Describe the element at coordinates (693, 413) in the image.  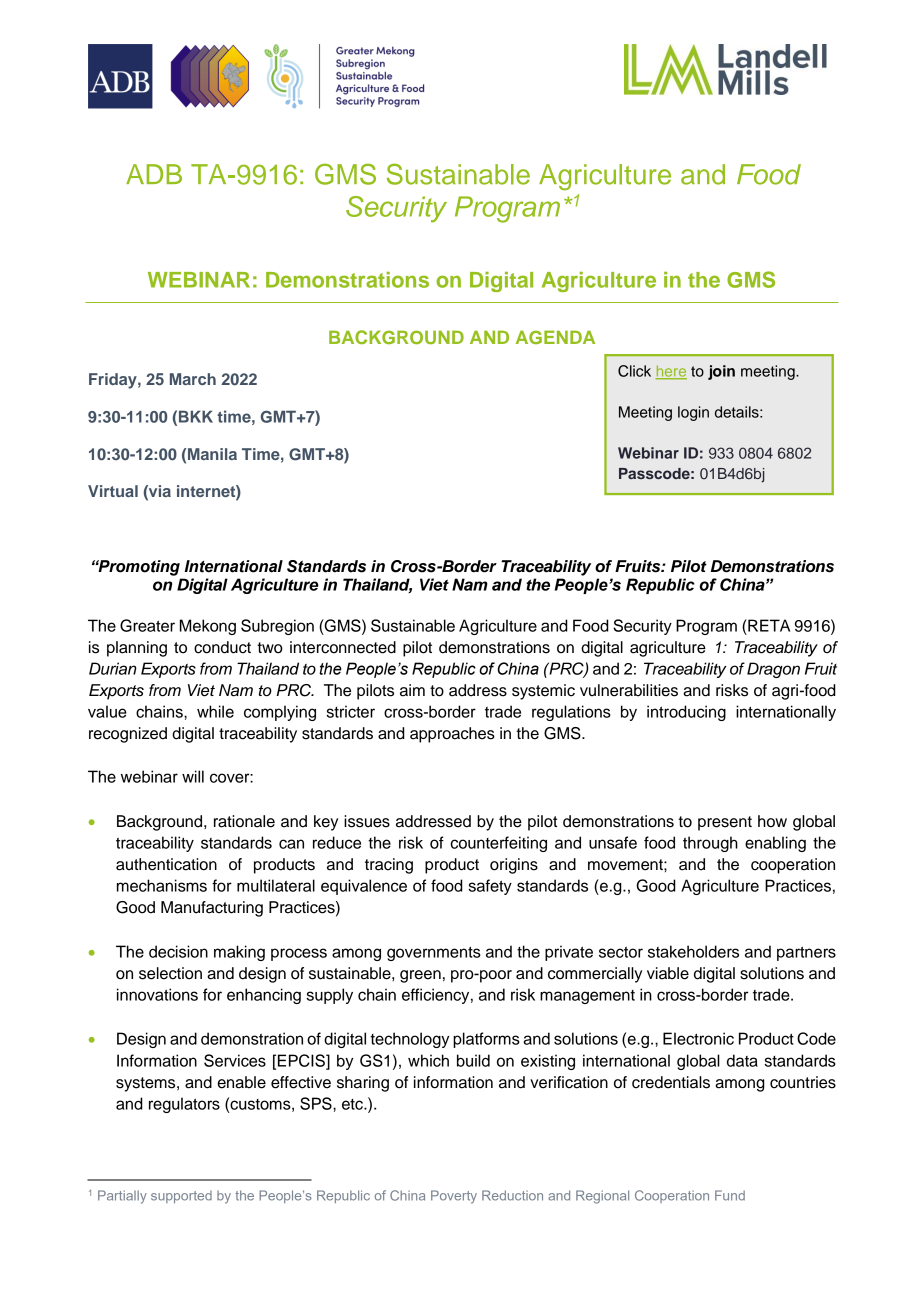
I see `login` at that location.
